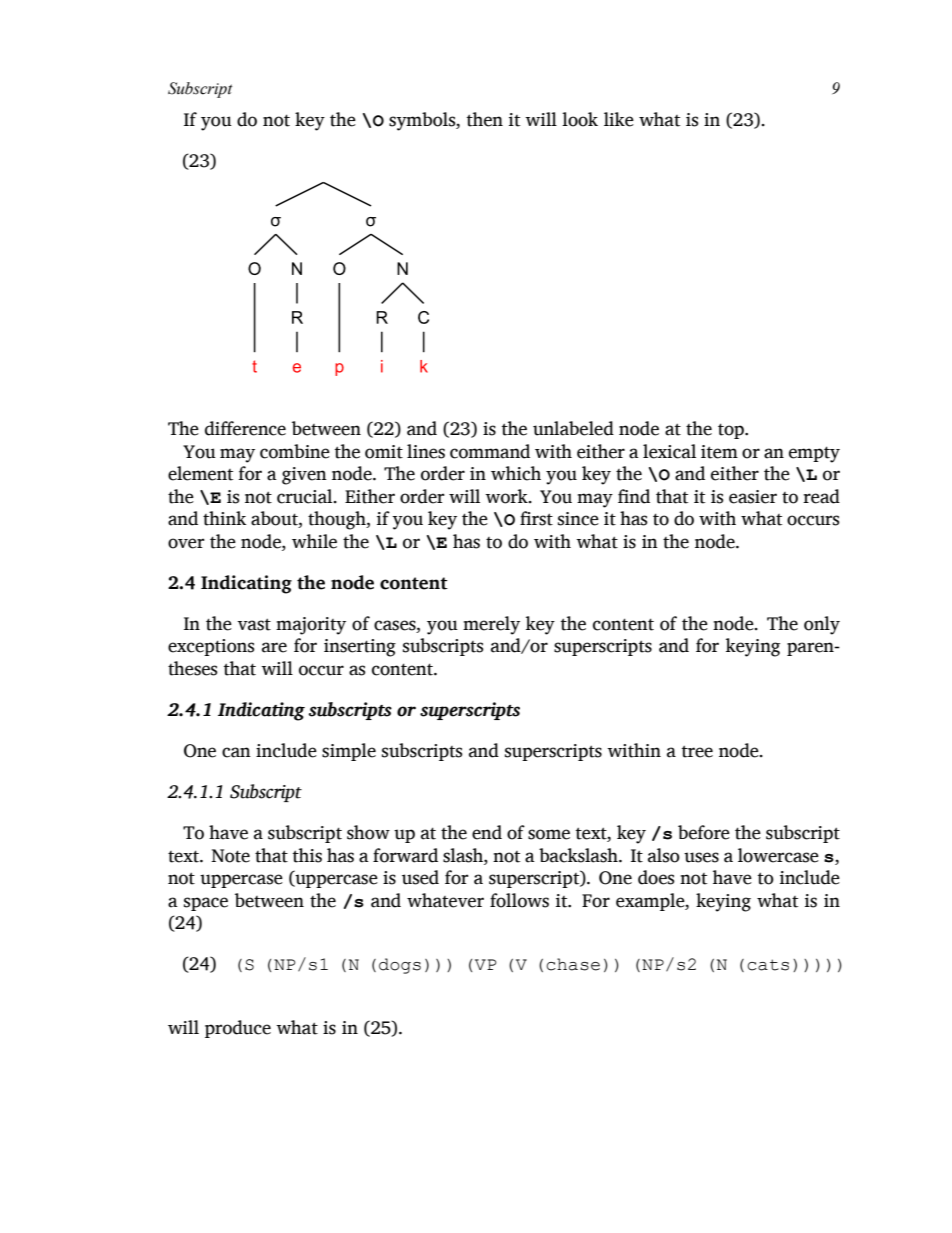  What do you see at coordinates (580, 119) in the screenshot?
I see `look` at bounding box center [580, 119].
